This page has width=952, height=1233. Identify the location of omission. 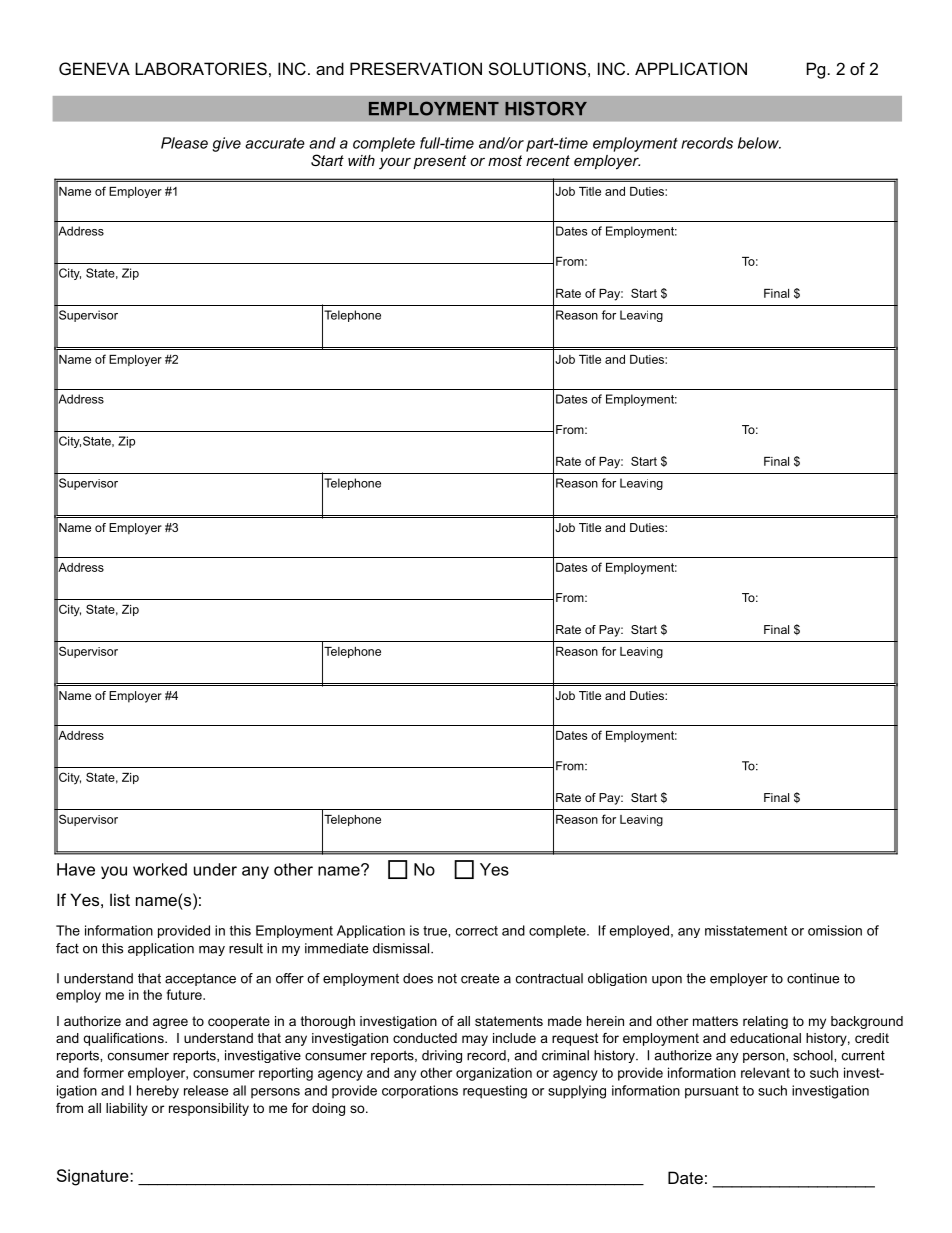
(835, 930).
